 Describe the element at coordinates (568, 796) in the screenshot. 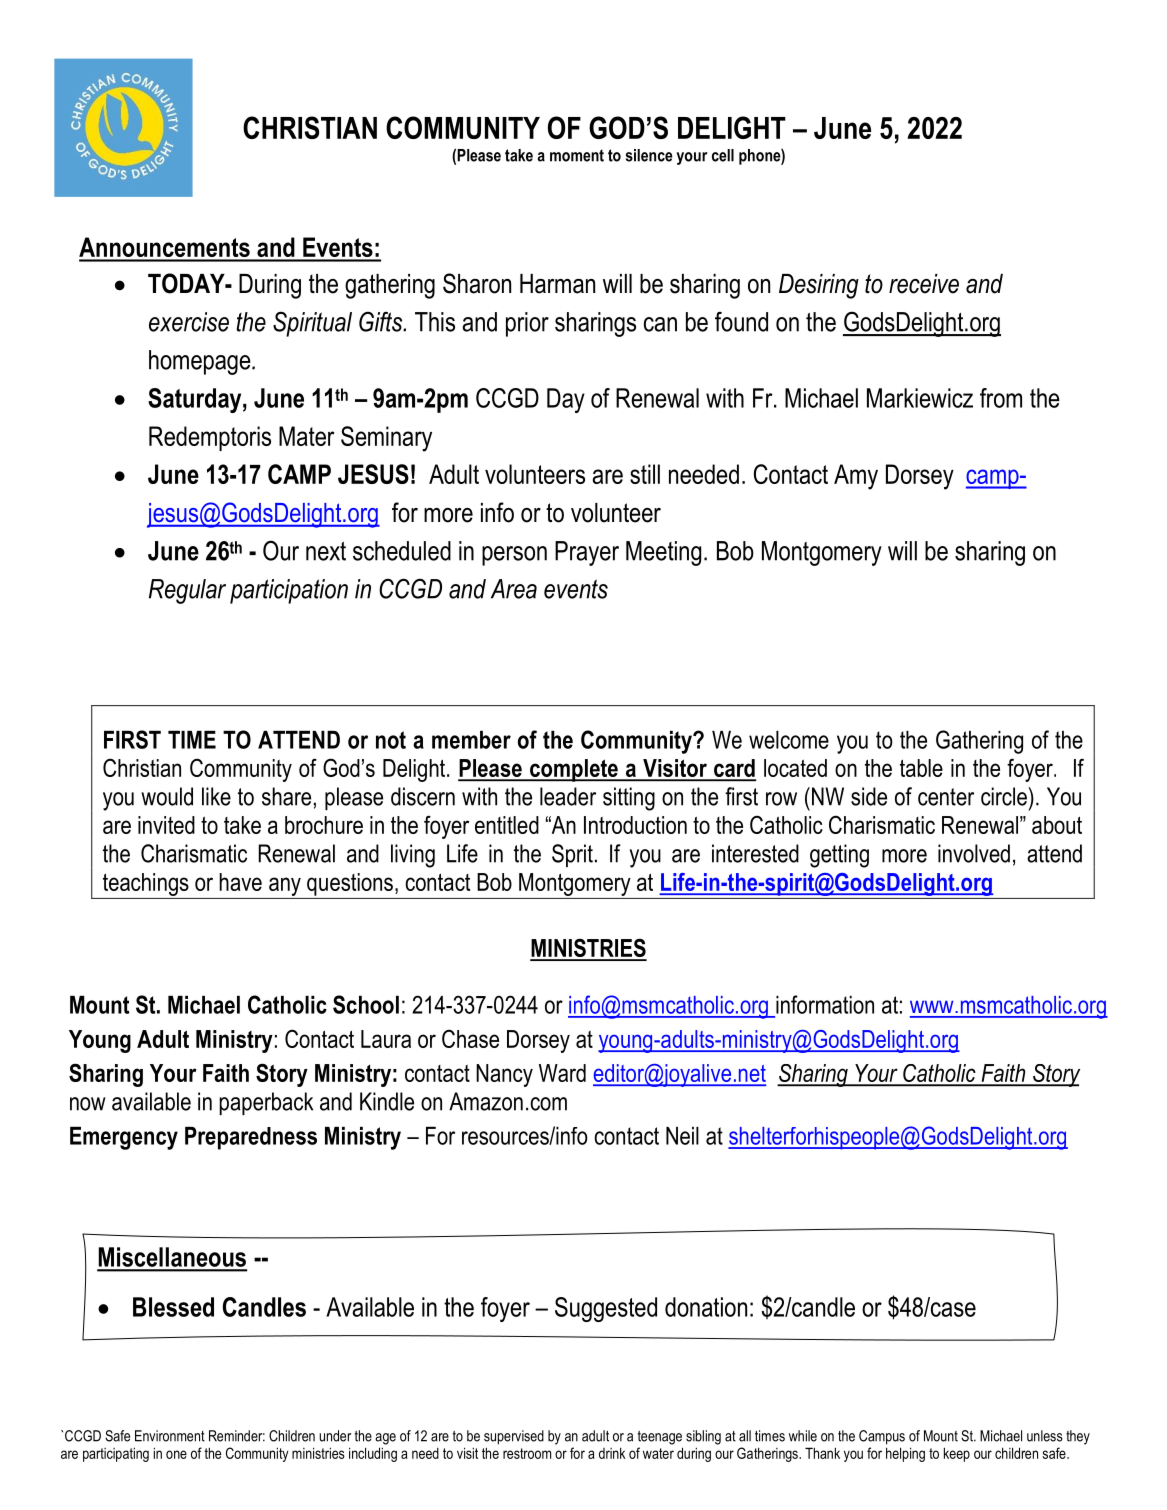

I see `leader` at that location.
